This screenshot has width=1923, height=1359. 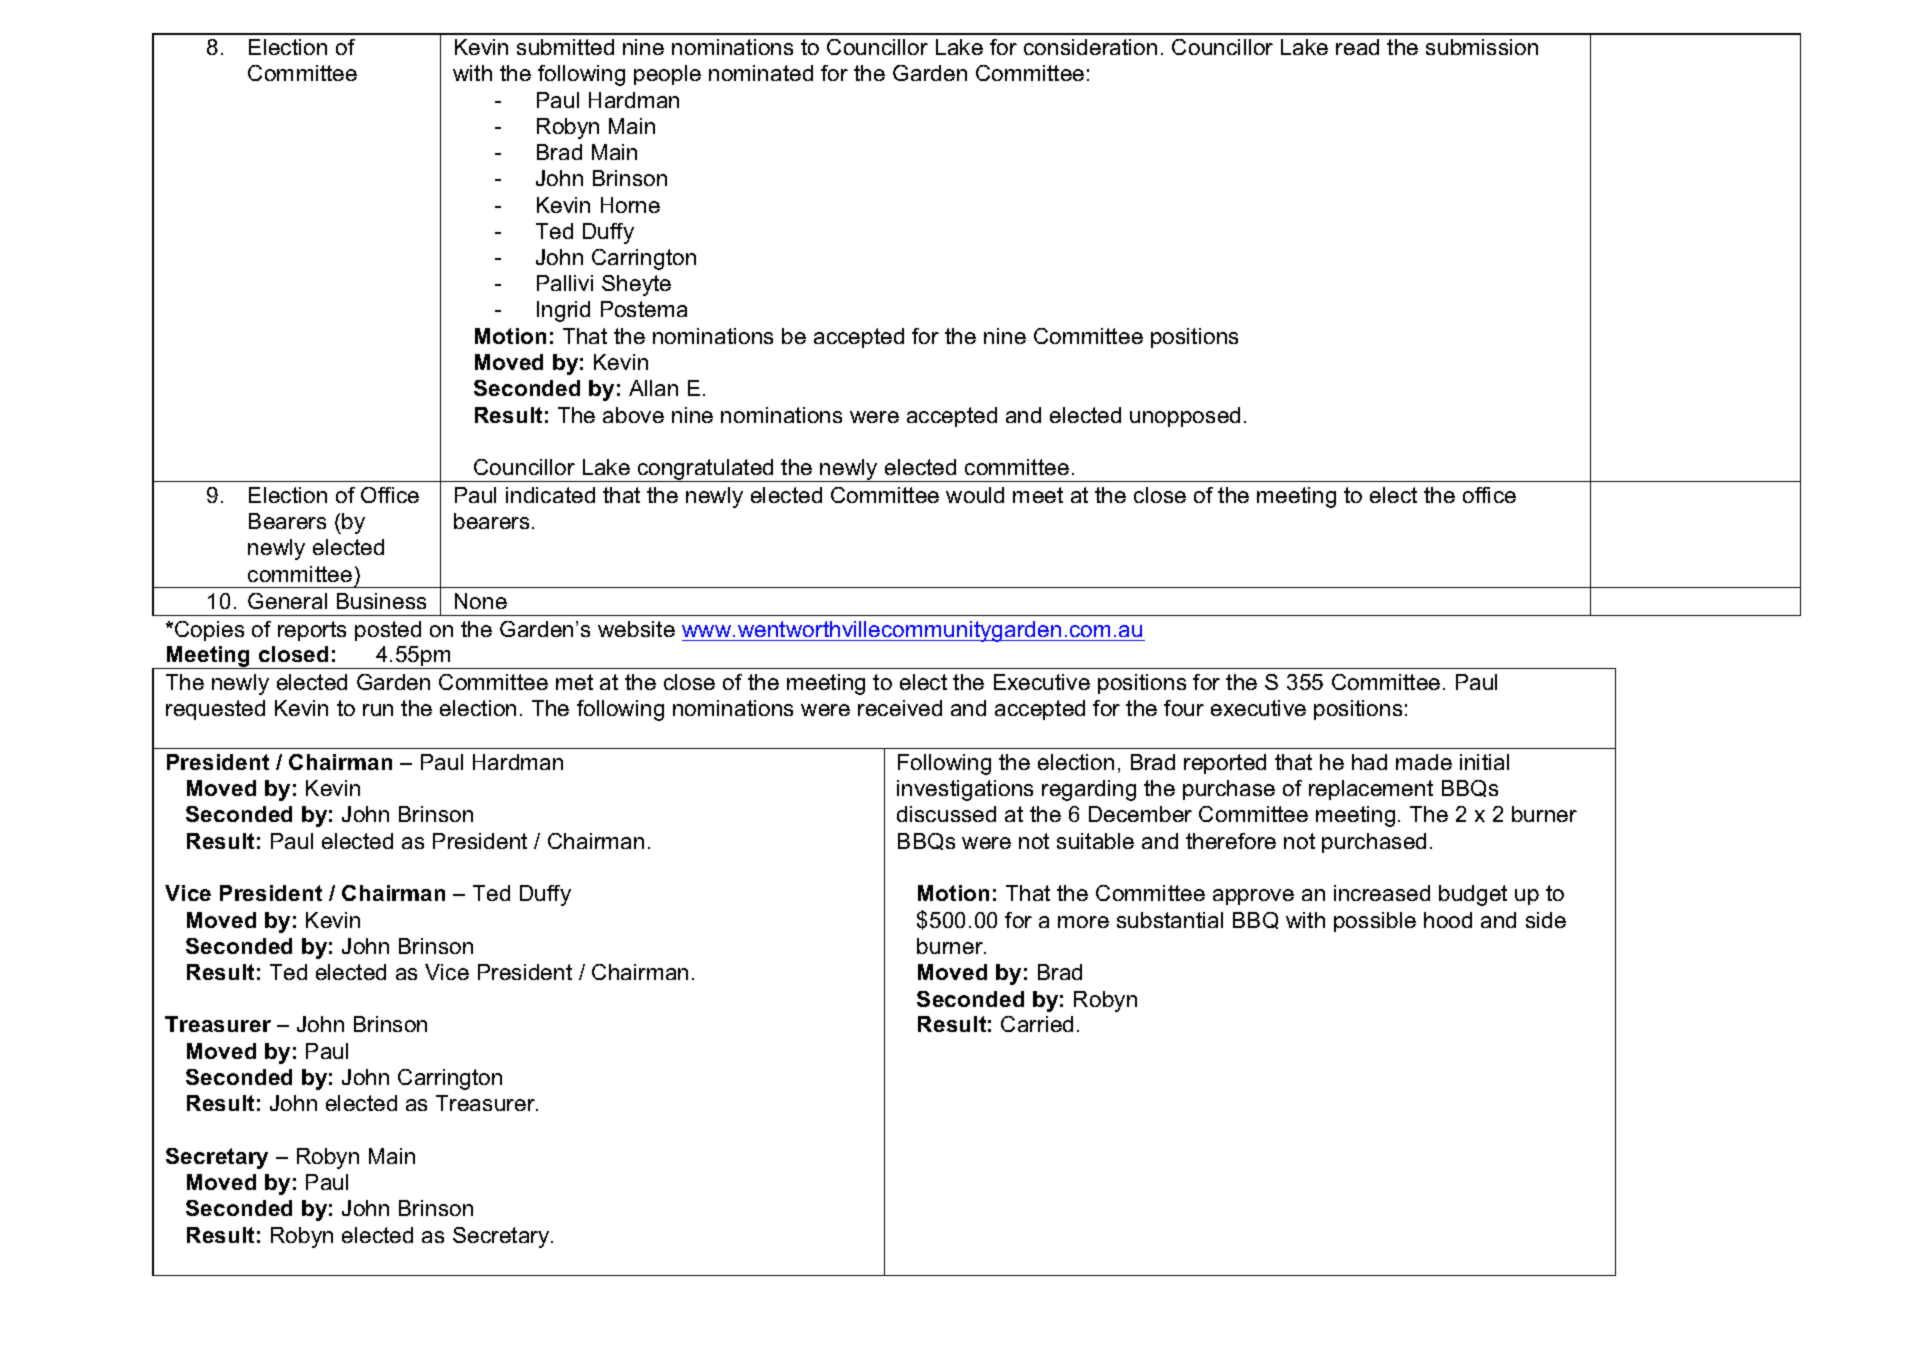 I want to click on Carried, so click(x=1037, y=1024).
